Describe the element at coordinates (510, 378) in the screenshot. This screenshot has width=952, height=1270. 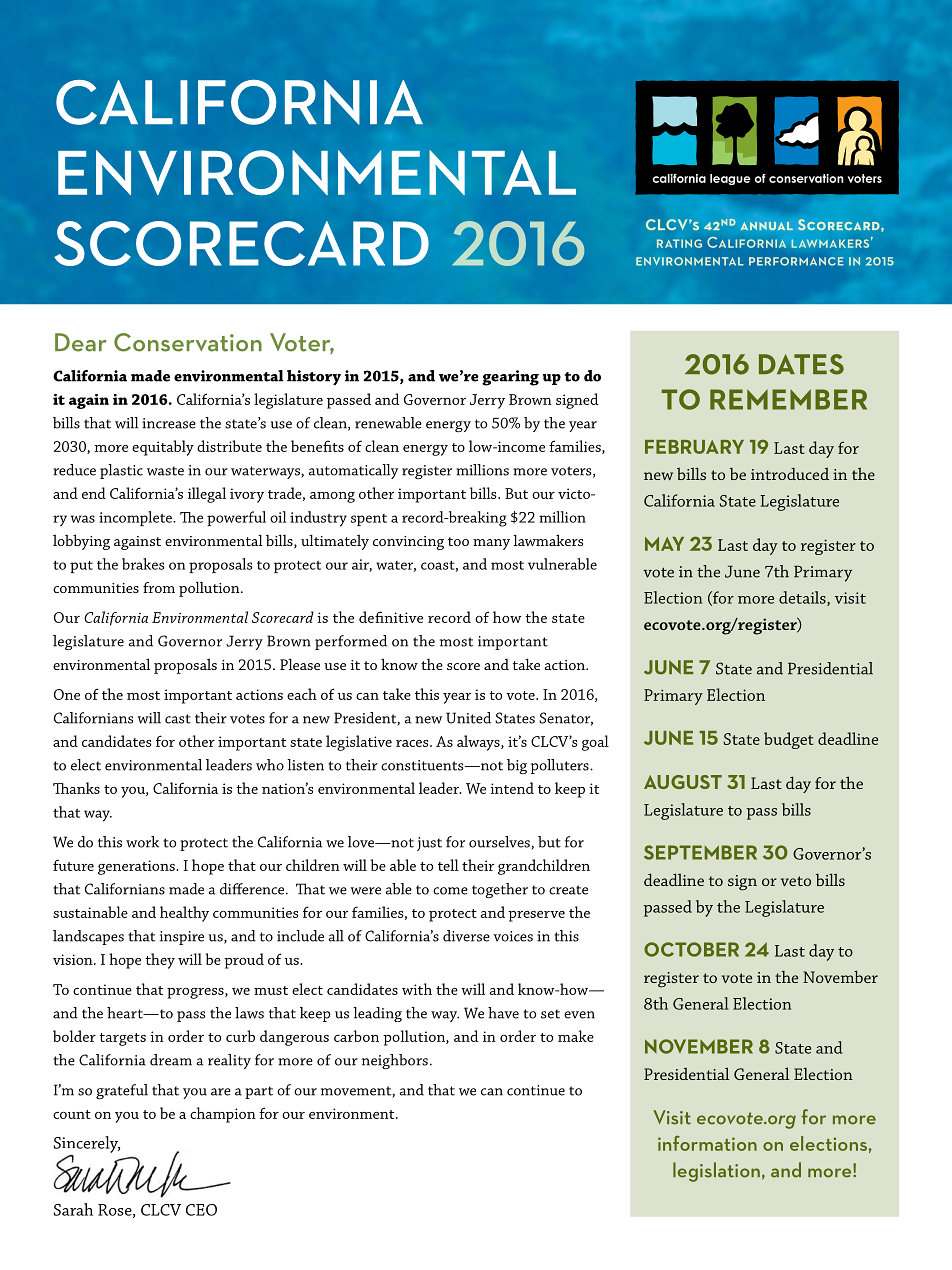
I see `gearing` at that location.
